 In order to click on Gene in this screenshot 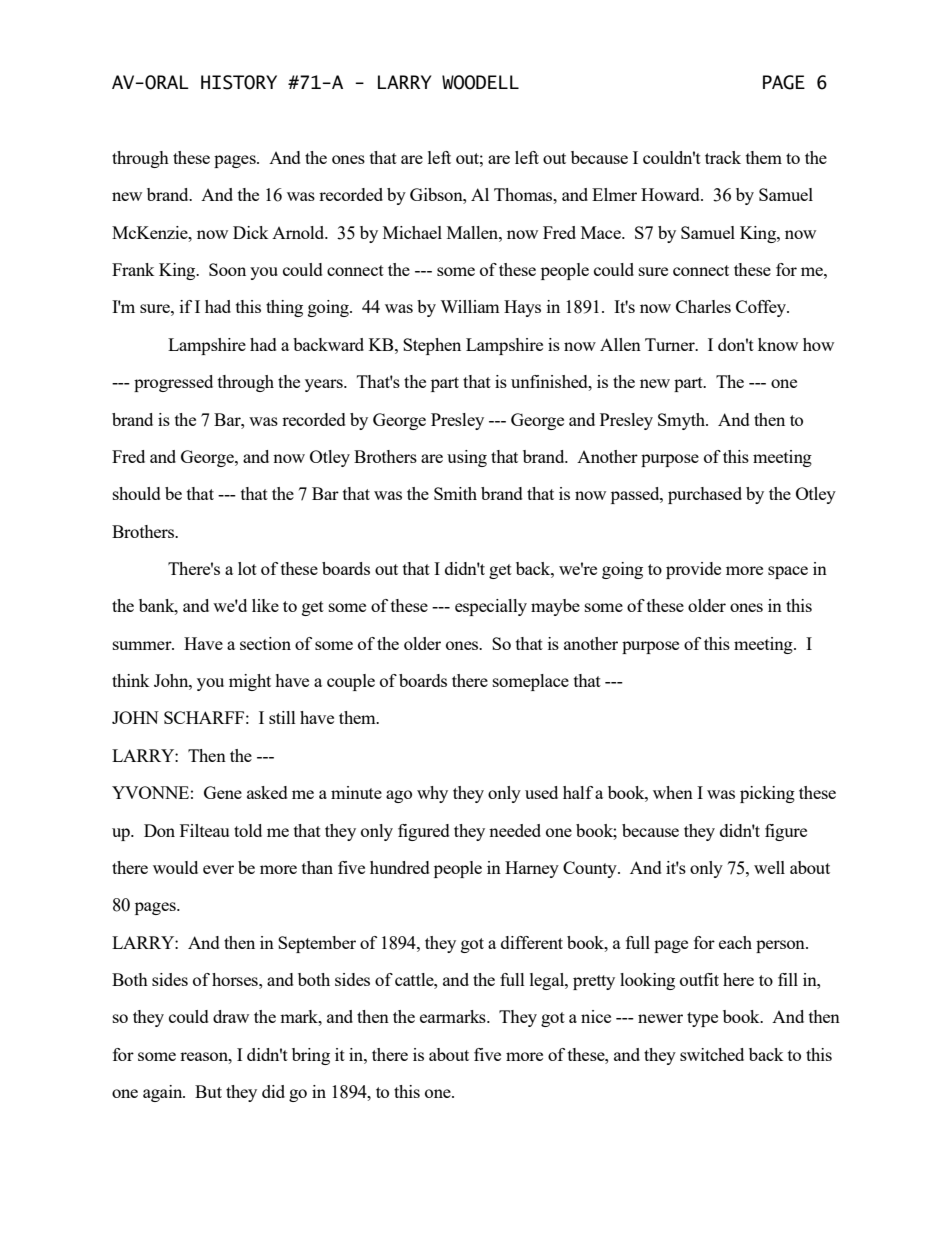, I will do `click(223, 792)`.
